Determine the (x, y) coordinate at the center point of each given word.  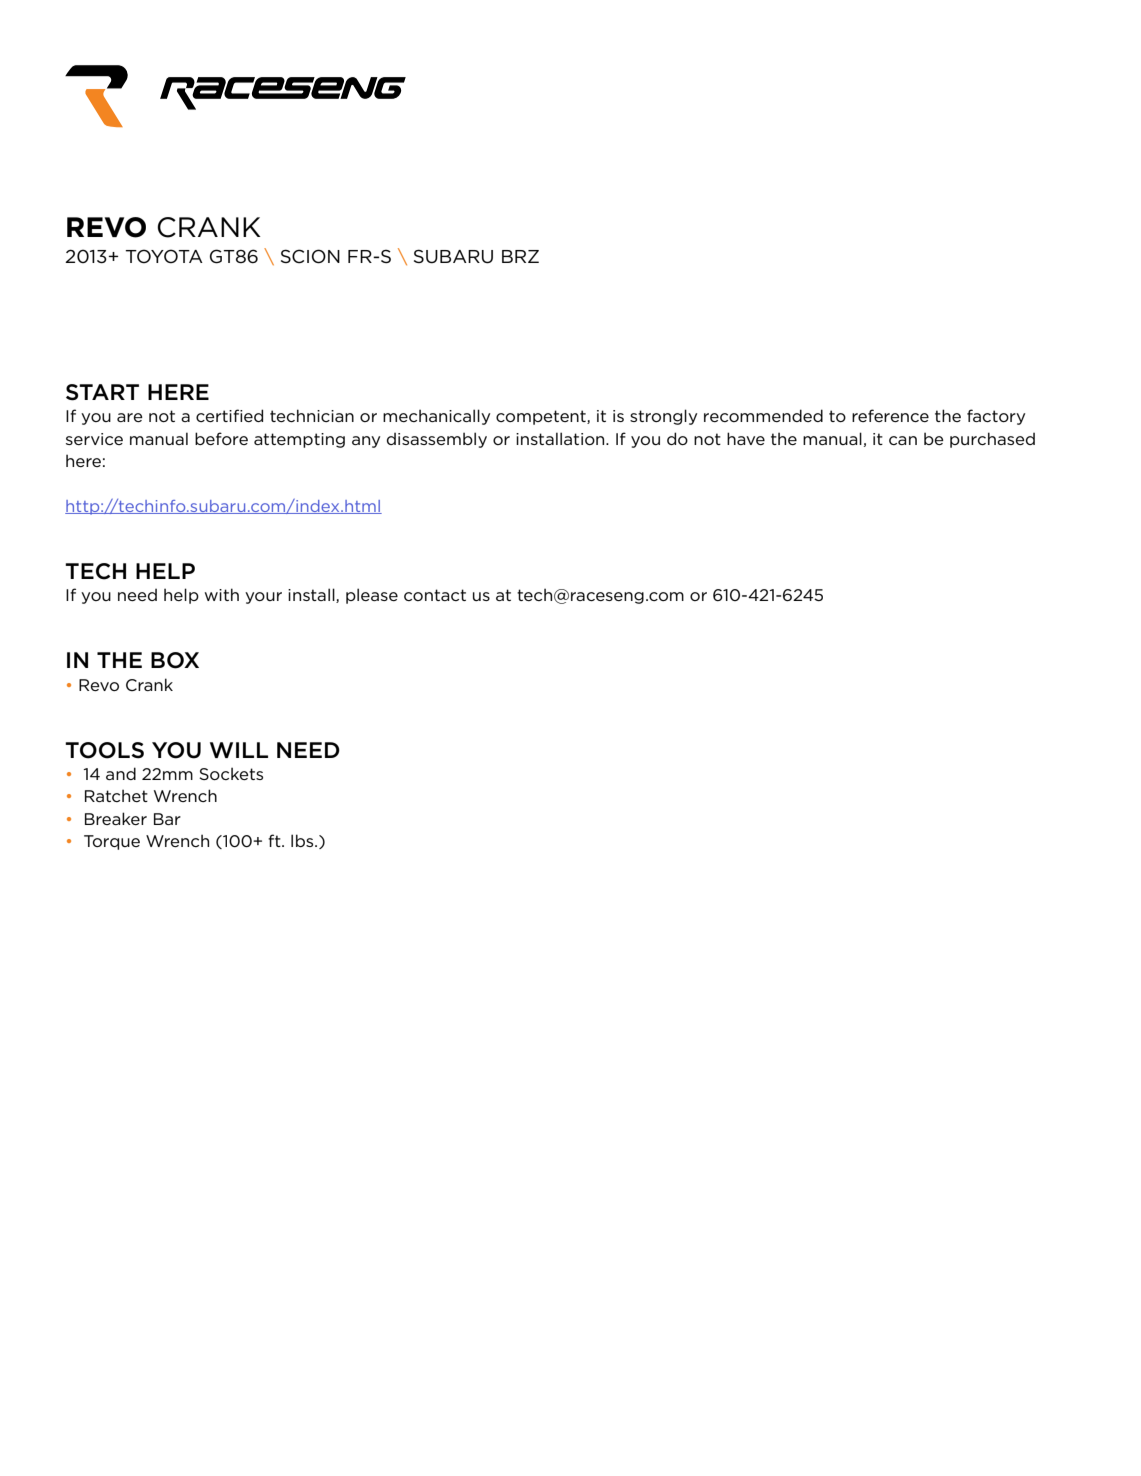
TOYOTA (164, 256)
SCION (310, 256)
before (221, 438)
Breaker (116, 818)
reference (890, 415)
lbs (303, 840)
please (372, 596)
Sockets (231, 773)
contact (435, 595)
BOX (175, 660)
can (903, 440)
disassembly (437, 440)
